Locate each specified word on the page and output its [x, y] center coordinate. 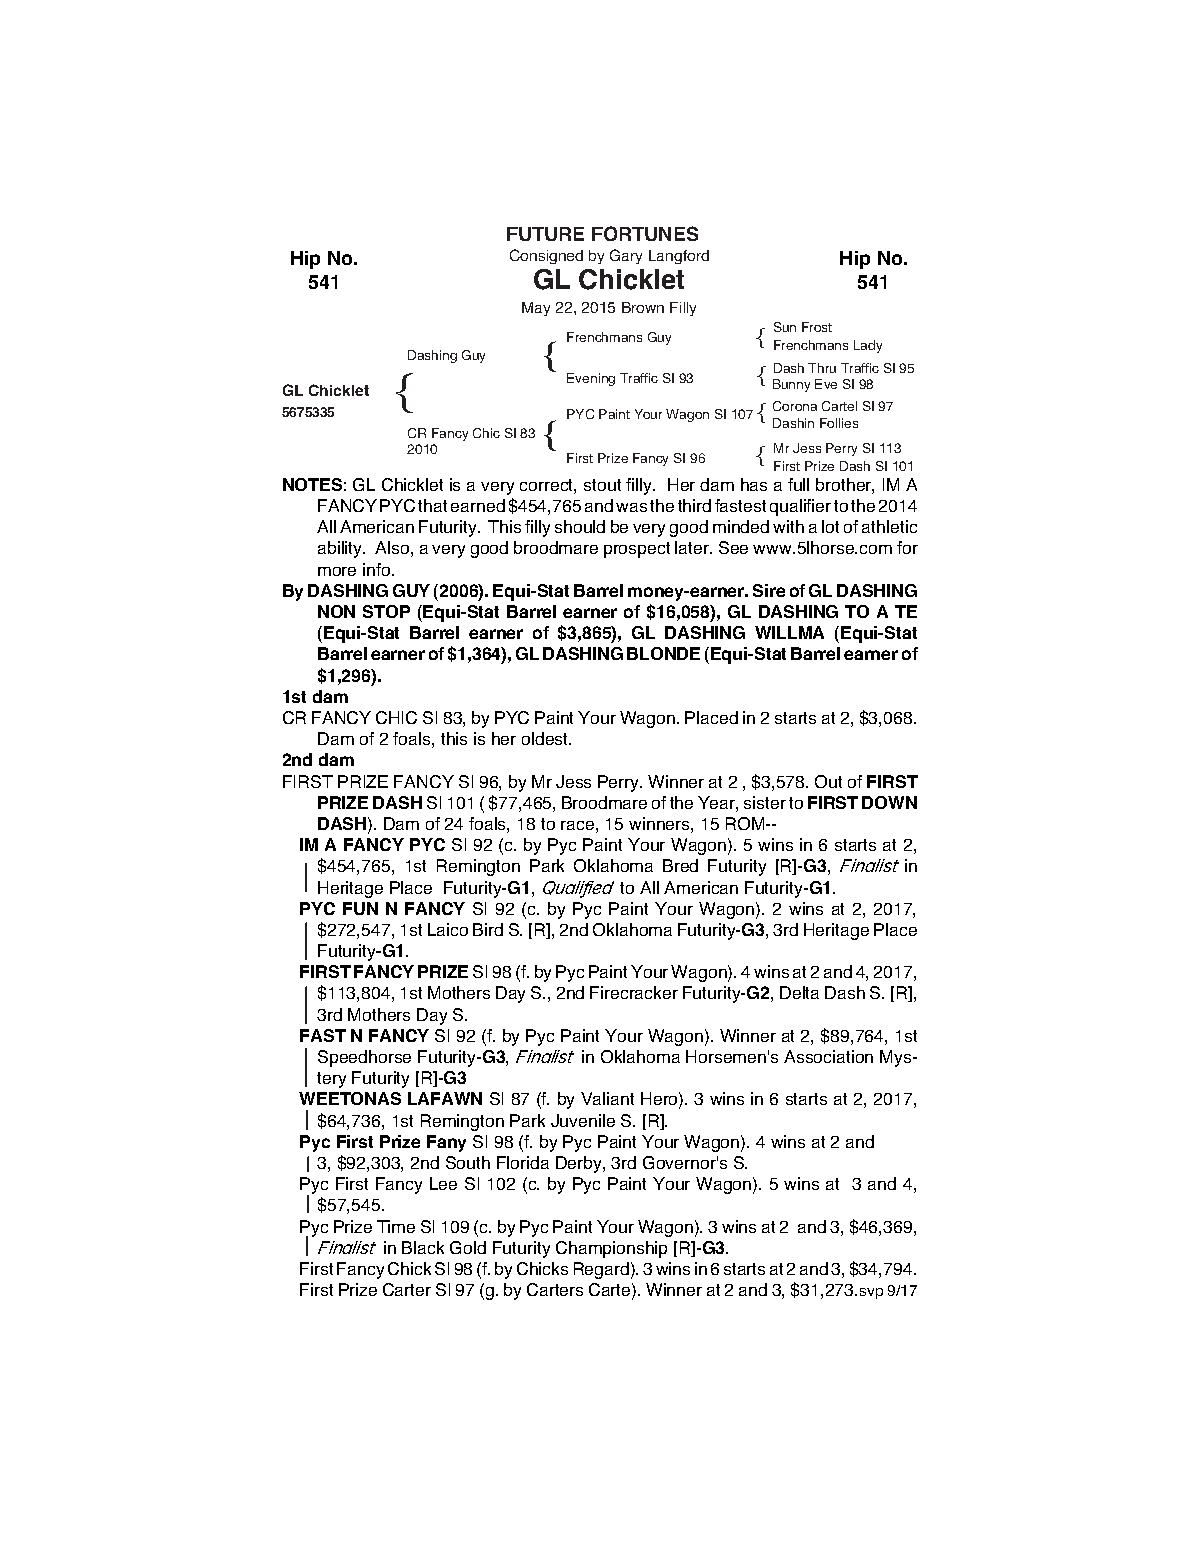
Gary [626, 256]
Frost [817, 327]
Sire [769, 590]
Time [396, 1226]
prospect [637, 550]
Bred [680, 865]
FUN [360, 908]
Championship [611, 1249]
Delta [799, 992]
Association [828, 1056]
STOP [386, 611]
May [536, 309]
